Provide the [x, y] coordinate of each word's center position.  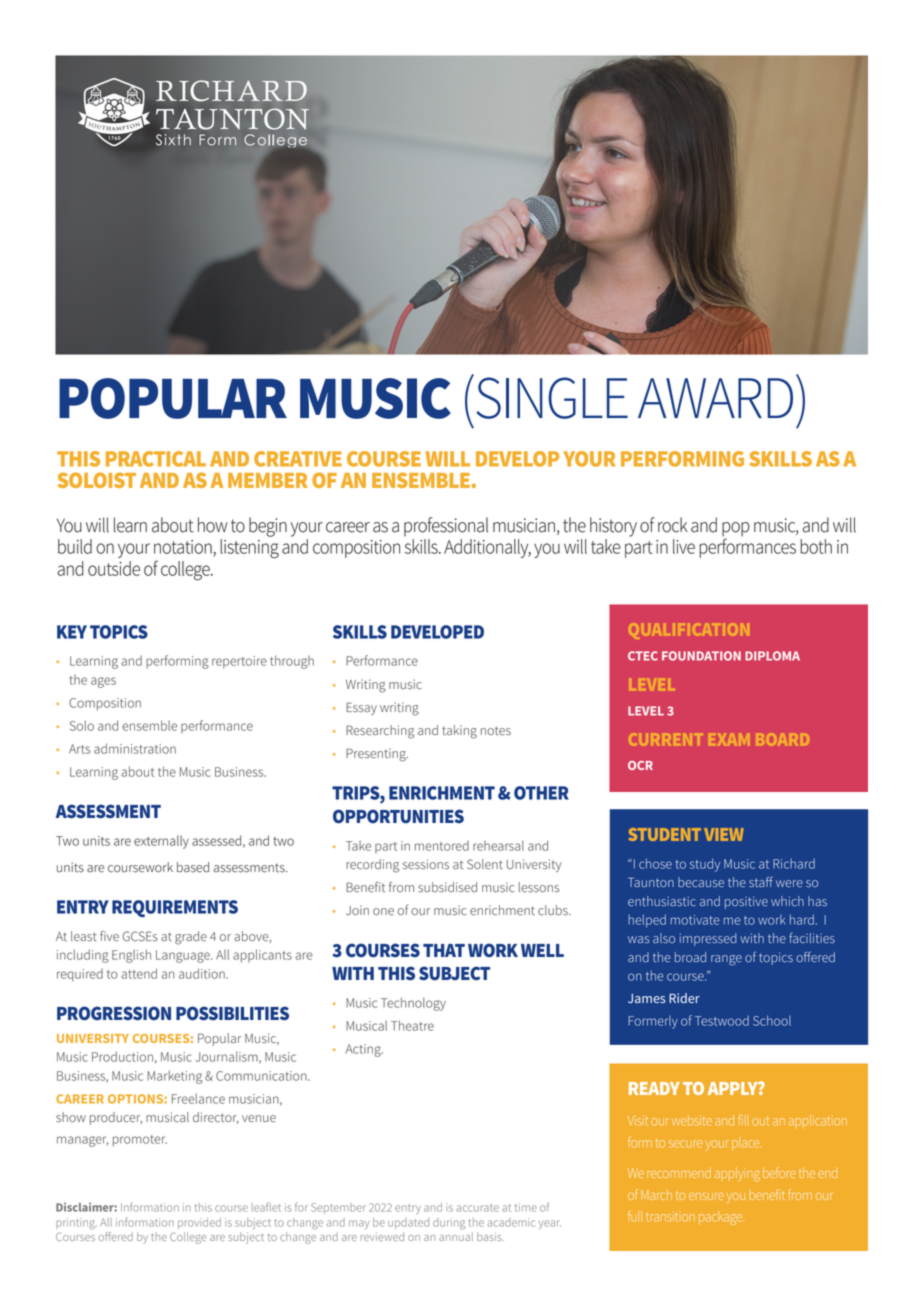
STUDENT [665, 834]
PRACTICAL [156, 459]
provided [199, 1223]
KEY [72, 632]
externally [161, 842]
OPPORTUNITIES [398, 816]
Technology [413, 1004]
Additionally [487, 548]
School [772, 1020]
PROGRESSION [114, 1013]
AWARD [715, 398]
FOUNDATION [701, 656]
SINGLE [552, 398]
